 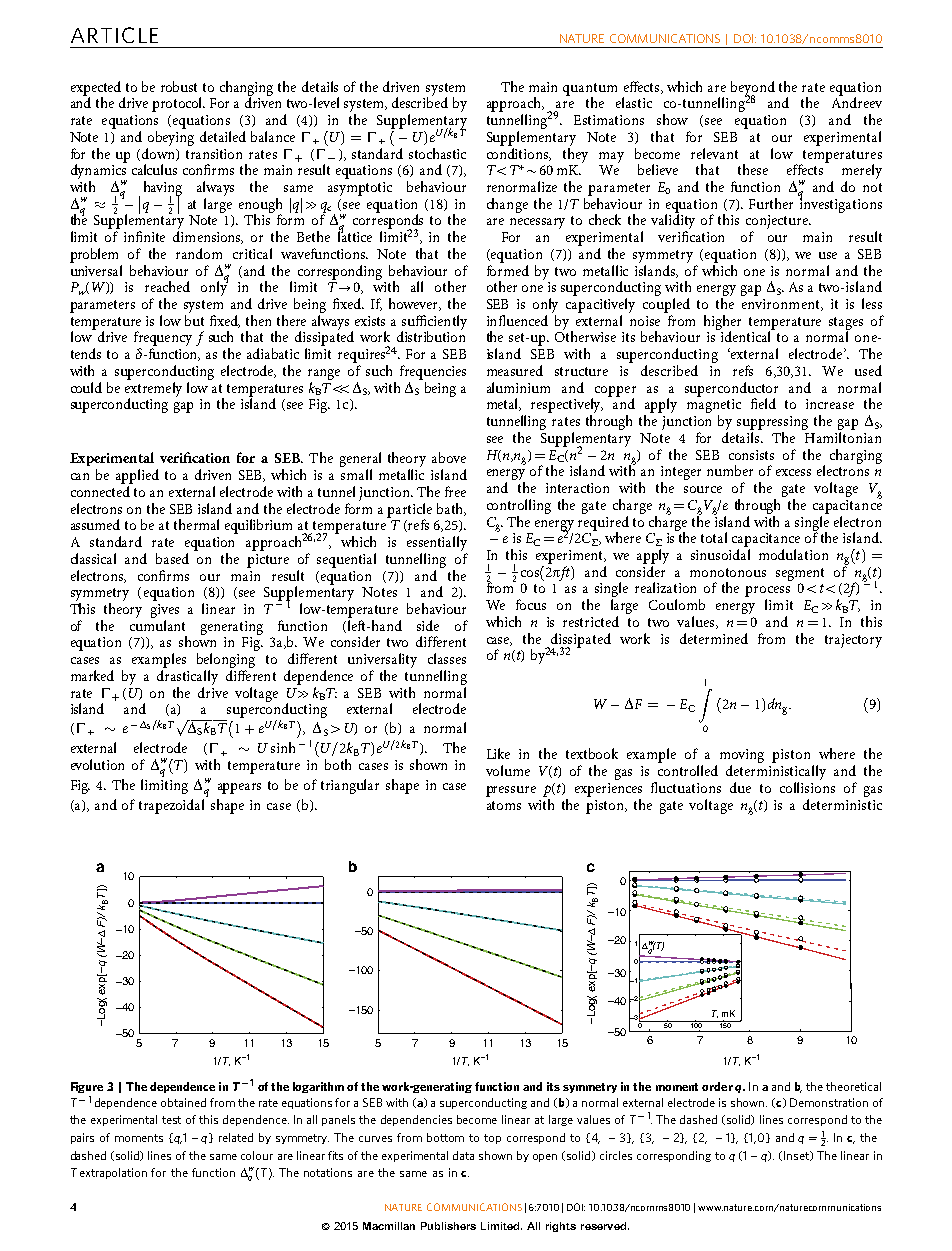 I want to click on Demonstration, so click(x=829, y=1102).
